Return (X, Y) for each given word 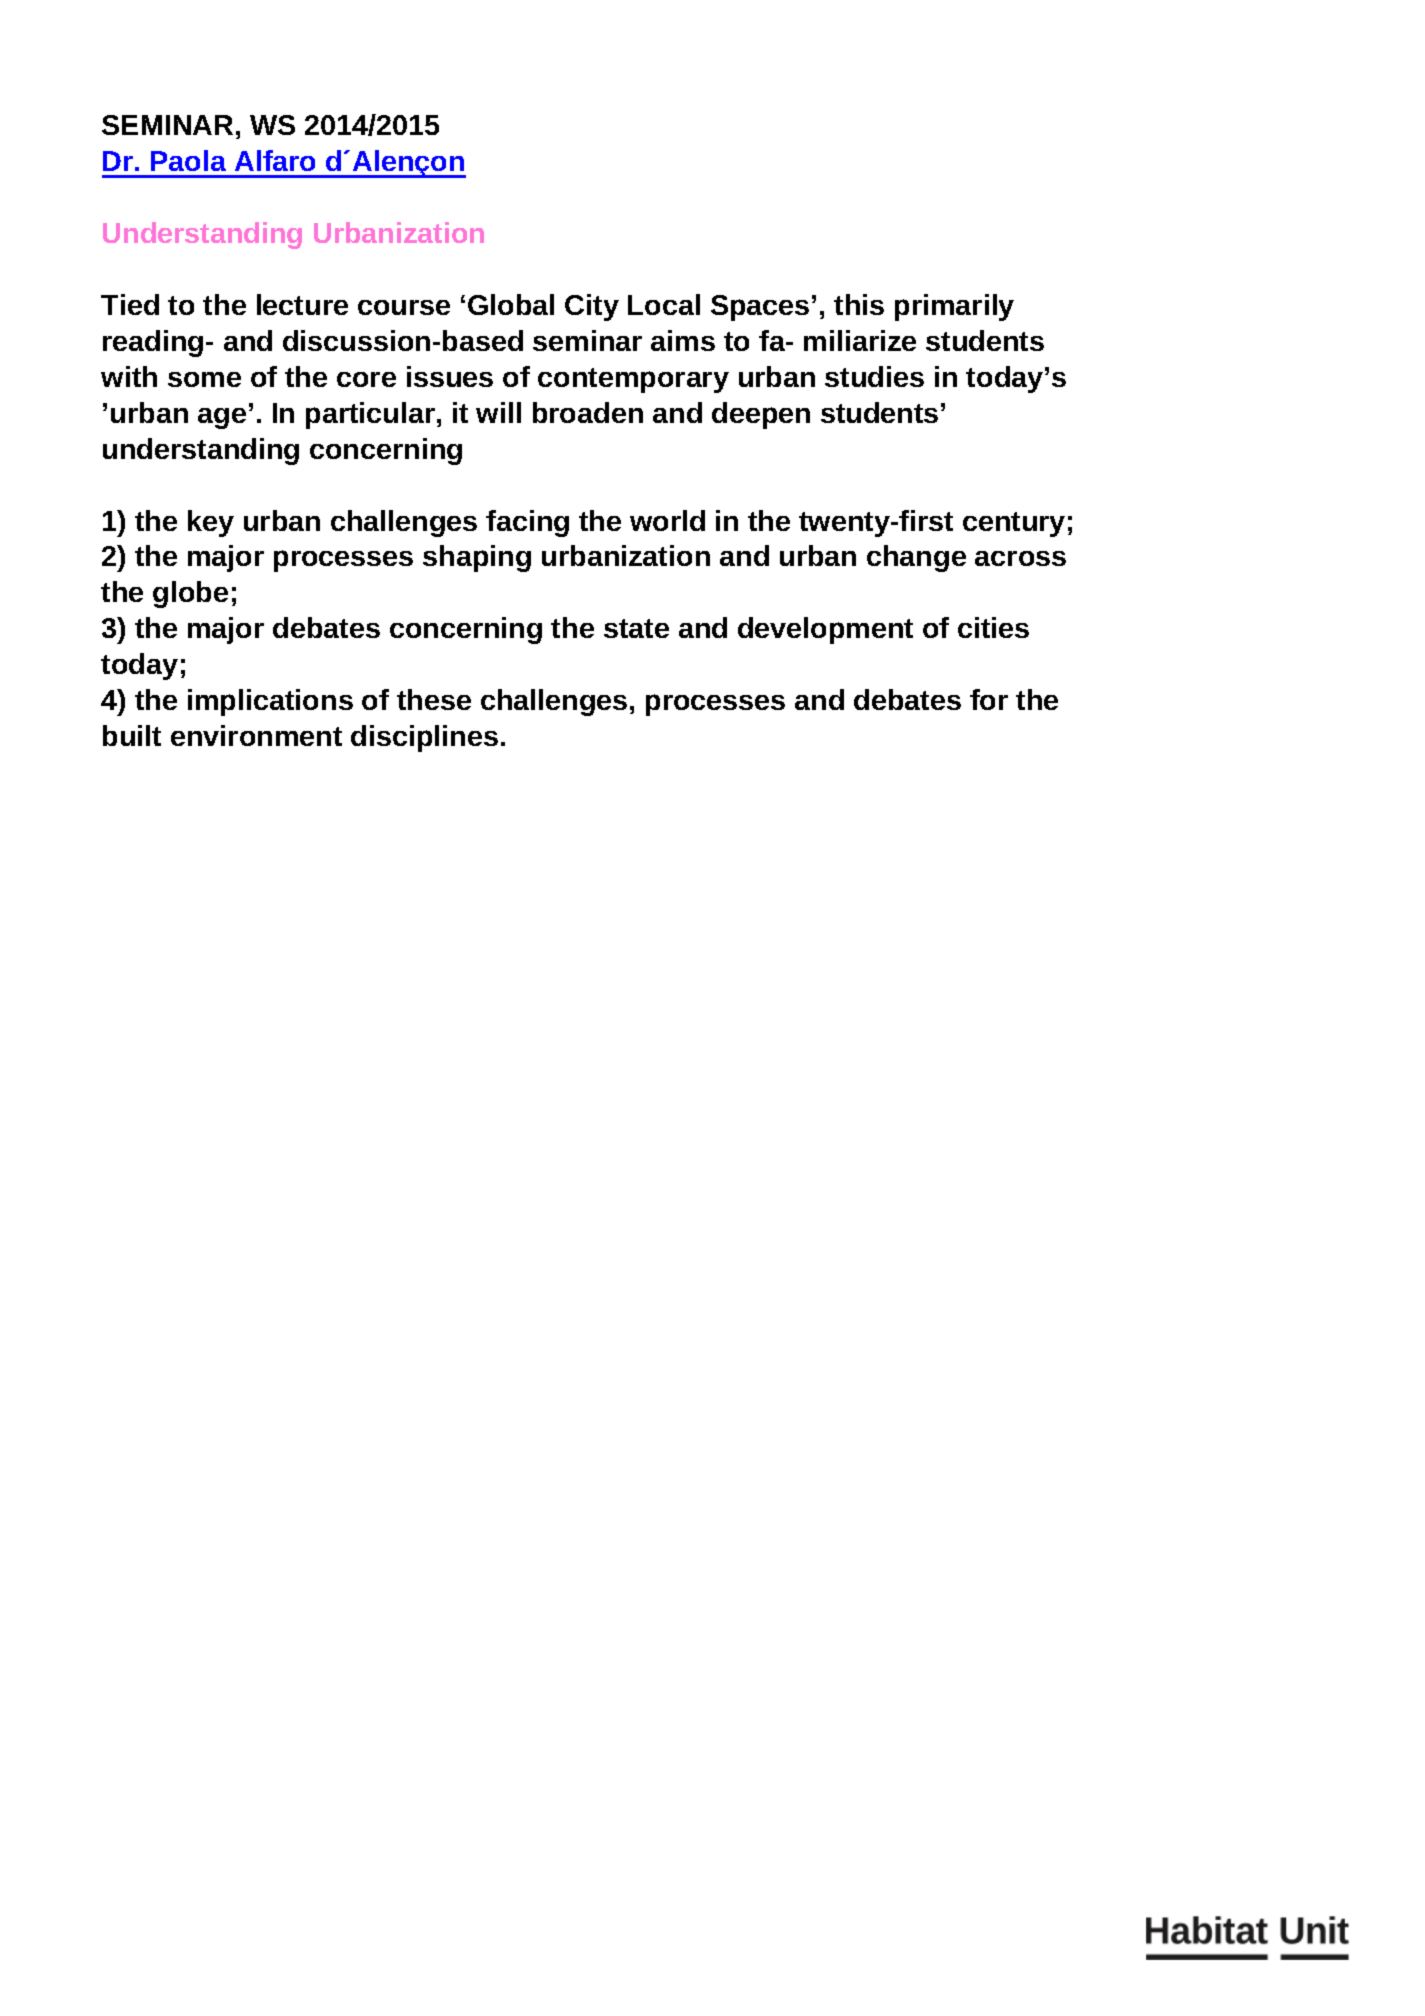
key (211, 523)
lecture (302, 304)
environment (256, 735)
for (989, 699)
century (1014, 524)
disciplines (424, 738)
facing (527, 523)
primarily (954, 307)
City (592, 307)
